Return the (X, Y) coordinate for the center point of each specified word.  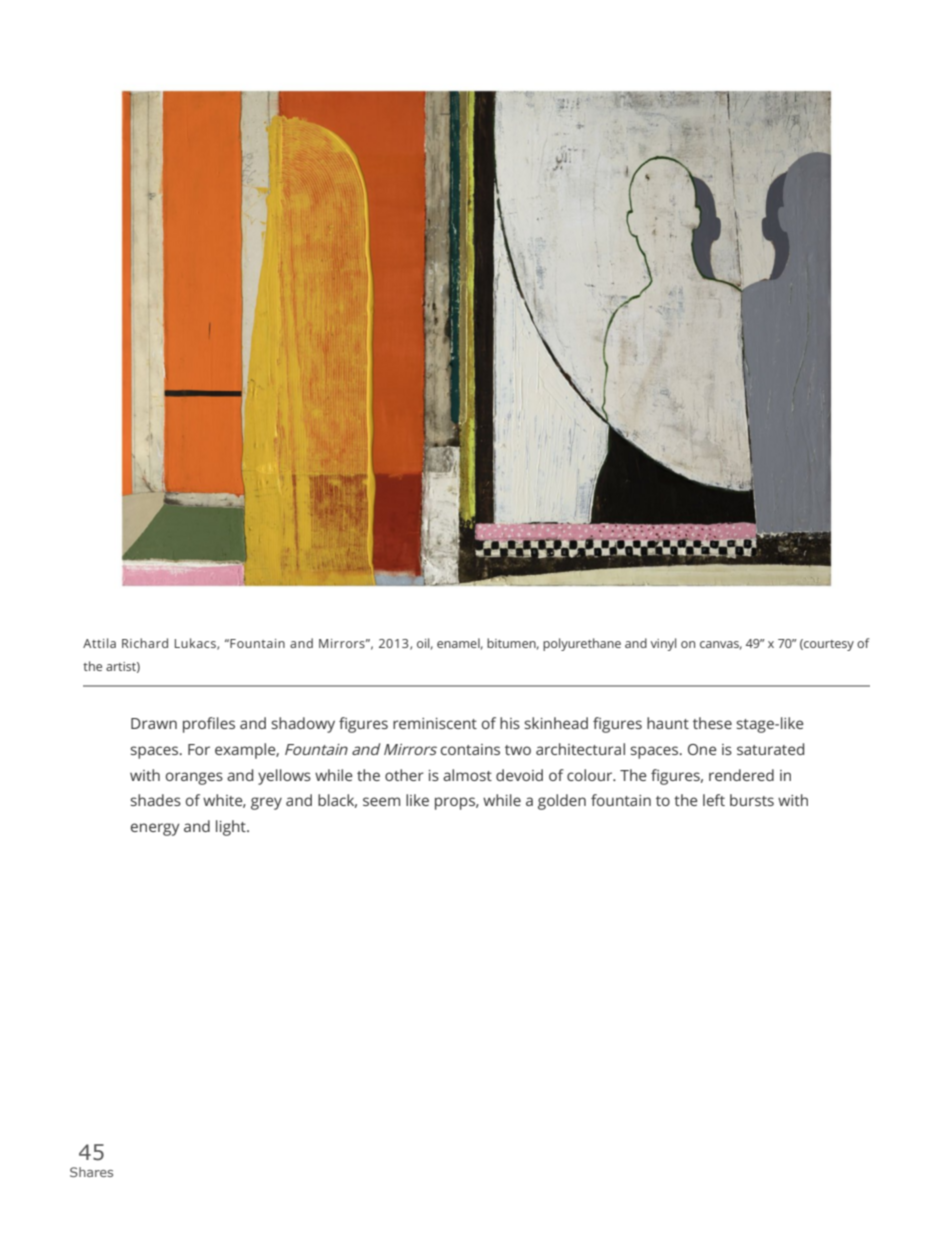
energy (155, 829)
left (714, 800)
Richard (145, 643)
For (199, 749)
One (702, 749)
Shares (91, 1172)
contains (470, 749)
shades (155, 800)
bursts (752, 800)
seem (381, 801)
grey (266, 803)
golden (562, 802)
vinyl (663, 644)
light (232, 828)
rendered (741, 775)
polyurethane (582, 644)
